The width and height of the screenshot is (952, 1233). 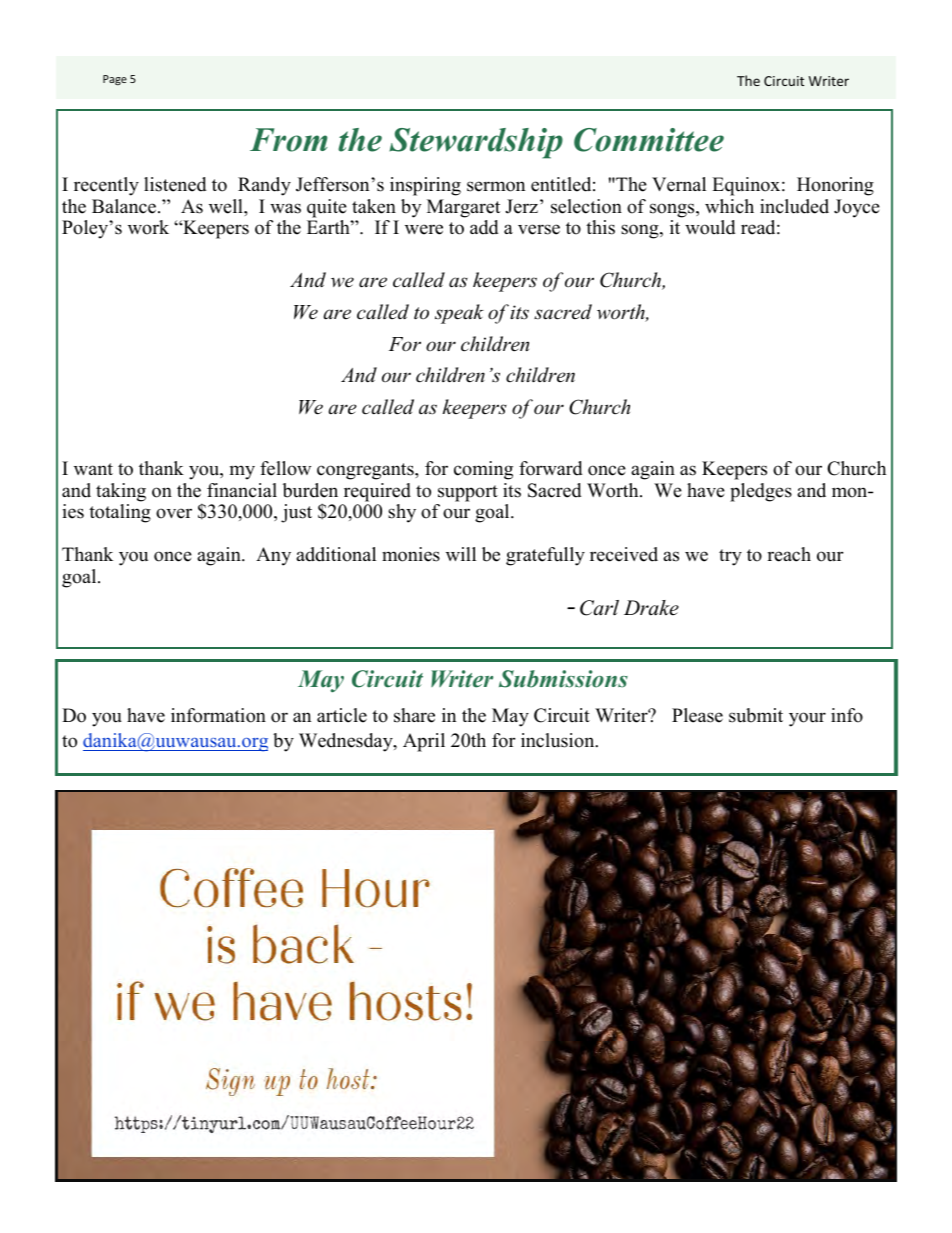 What do you see at coordinates (414, 715) in the screenshot?
I see `share` at bounding box center [414, 715].
